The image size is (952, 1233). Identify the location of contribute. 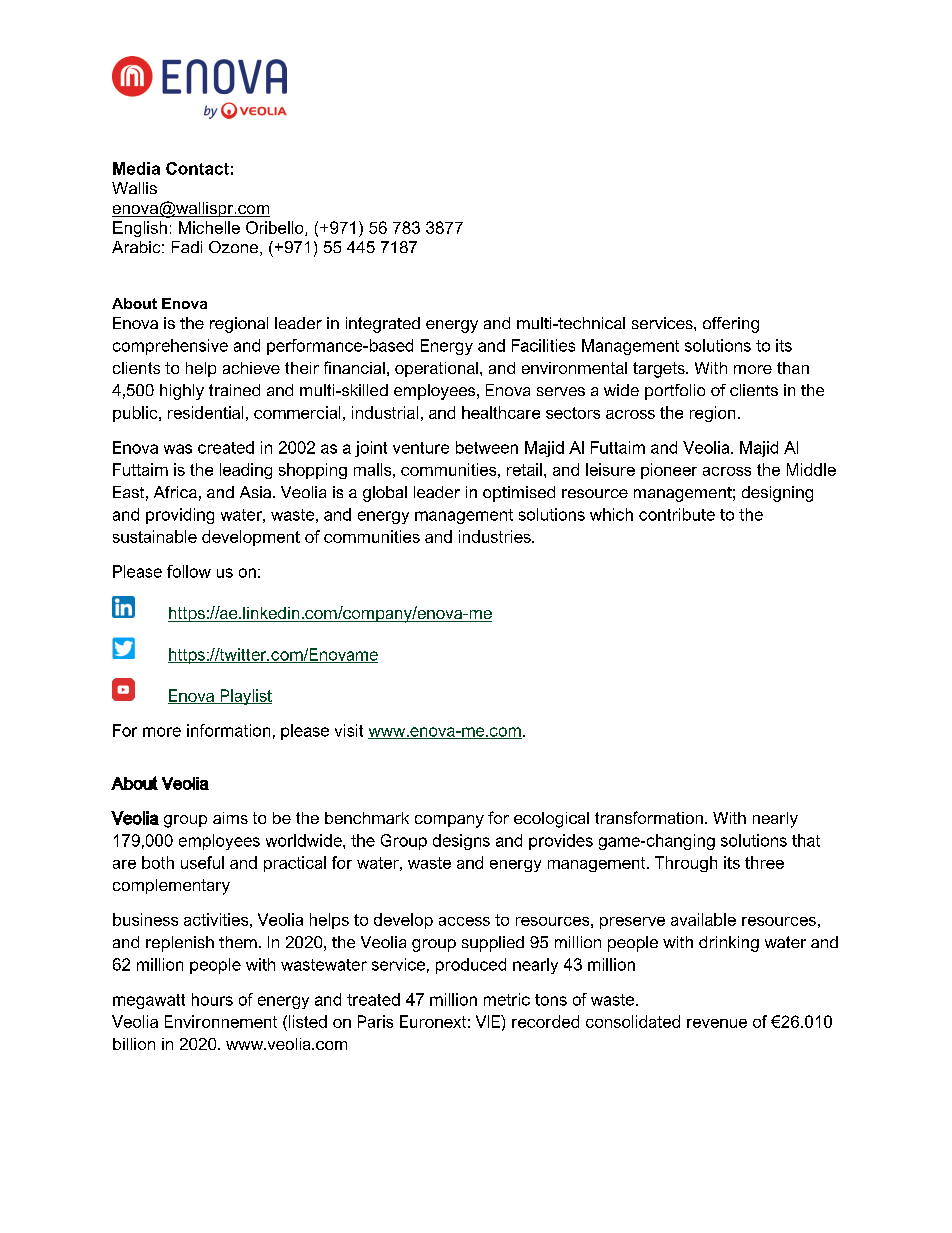
(677, 514).
